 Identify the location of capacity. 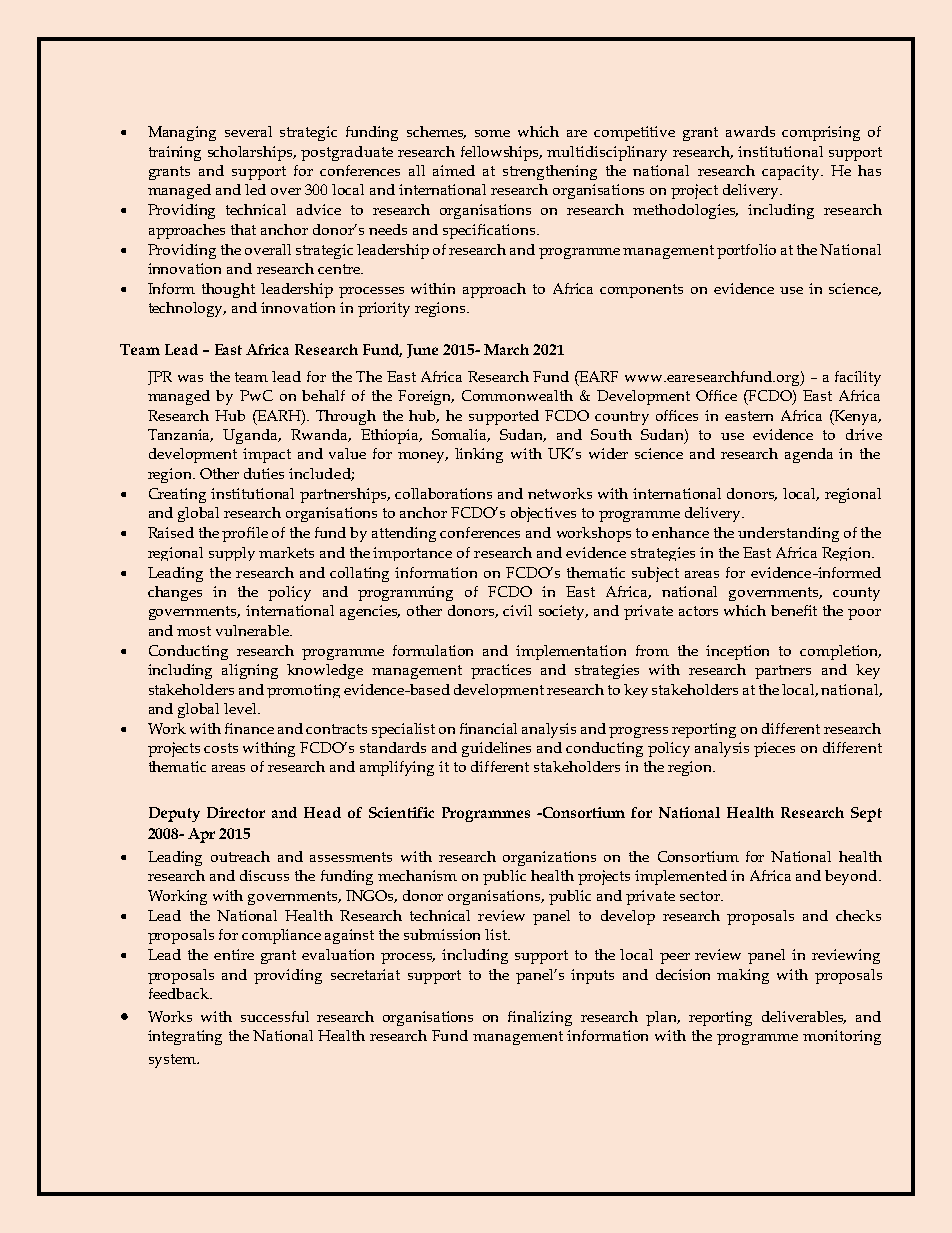
(792, 172).
